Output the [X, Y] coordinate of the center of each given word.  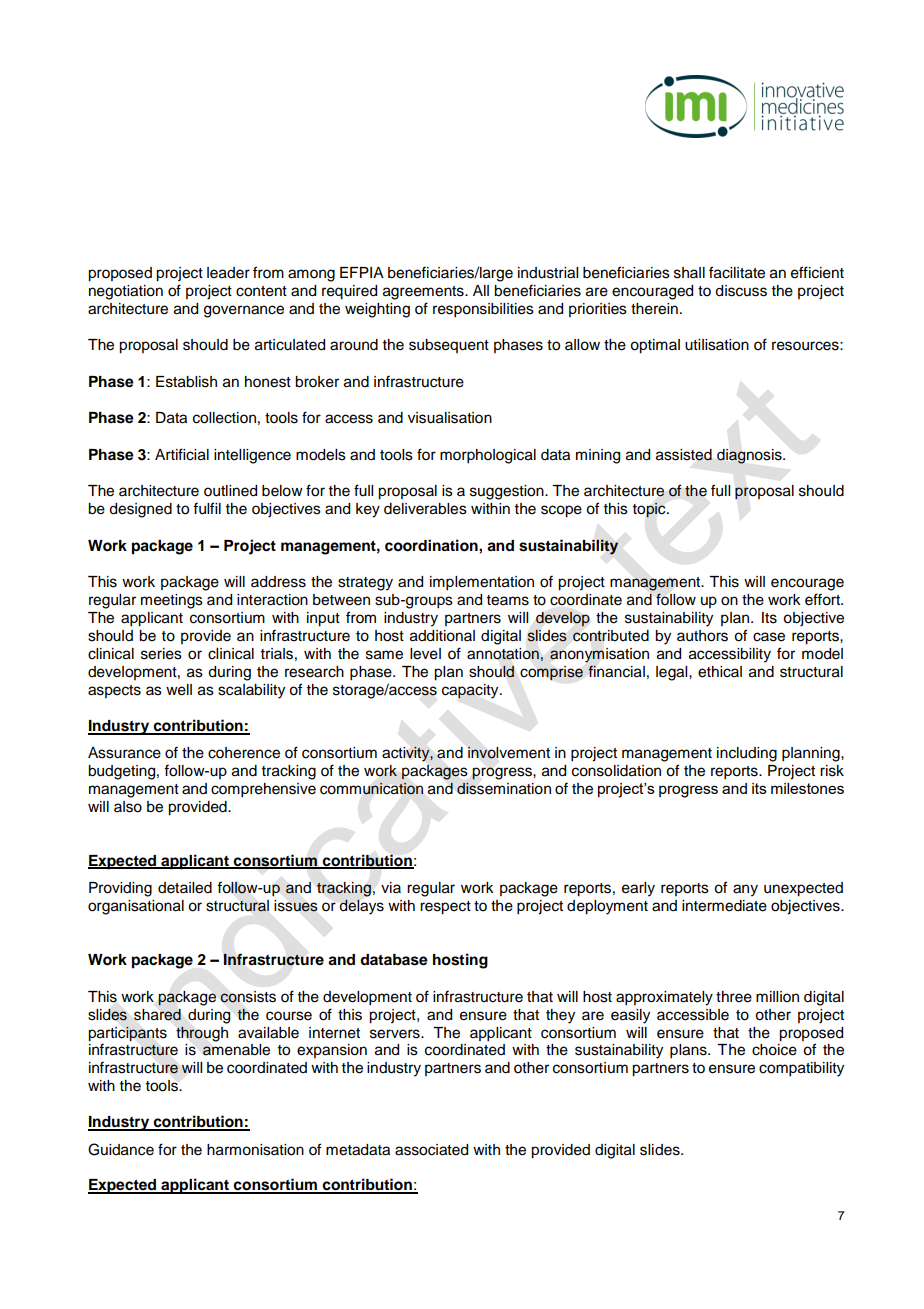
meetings [172, 601]
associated [431, 1150]
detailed [185, 888]
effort [824, 599]
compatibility [801, 1069]
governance [244, 311]
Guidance [121, 1149]
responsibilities [483, 310]
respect [445, 908]
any [745, 890]
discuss [741, 291]
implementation [482, 583]
